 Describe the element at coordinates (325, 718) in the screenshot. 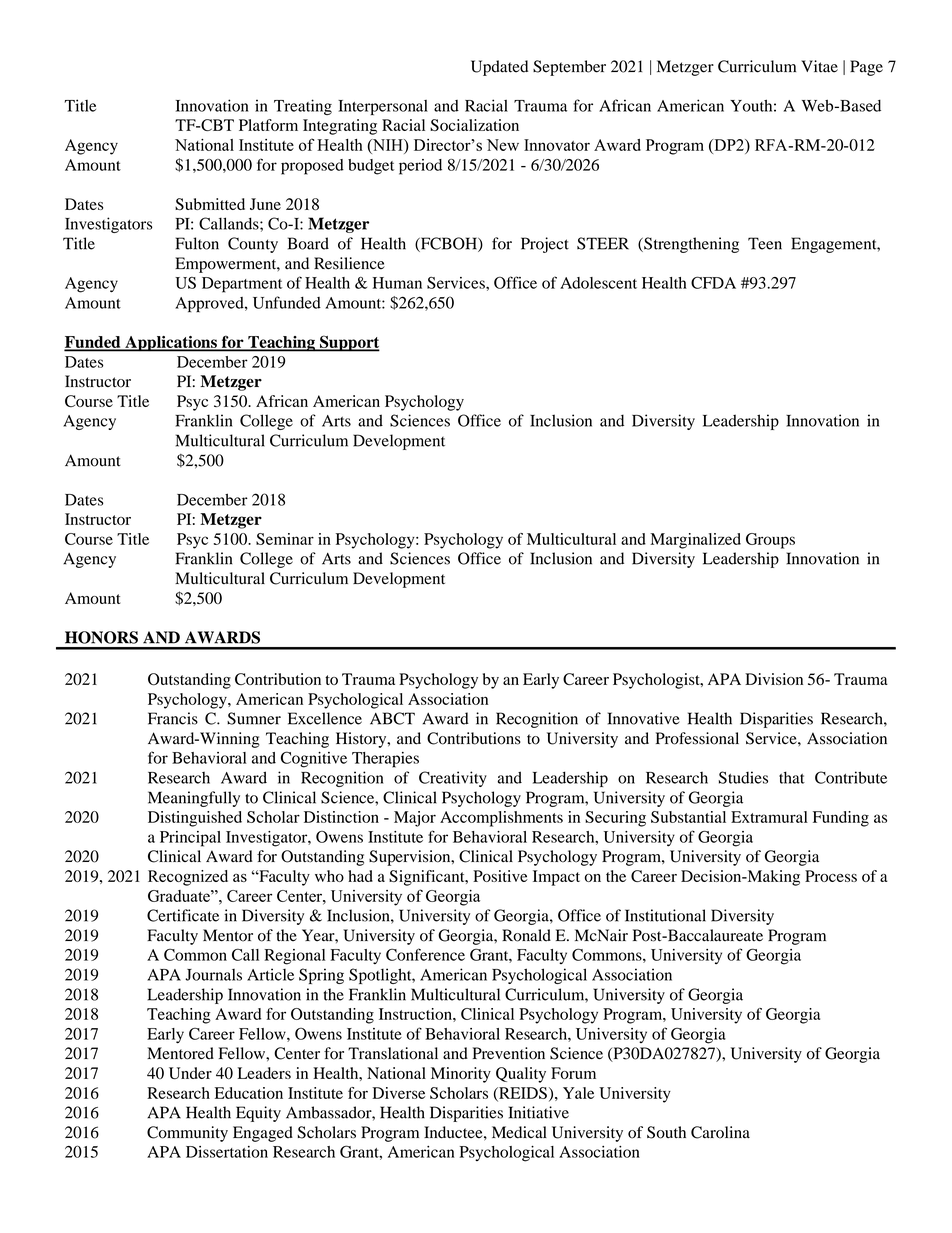

I see `Excellence` at that location.
